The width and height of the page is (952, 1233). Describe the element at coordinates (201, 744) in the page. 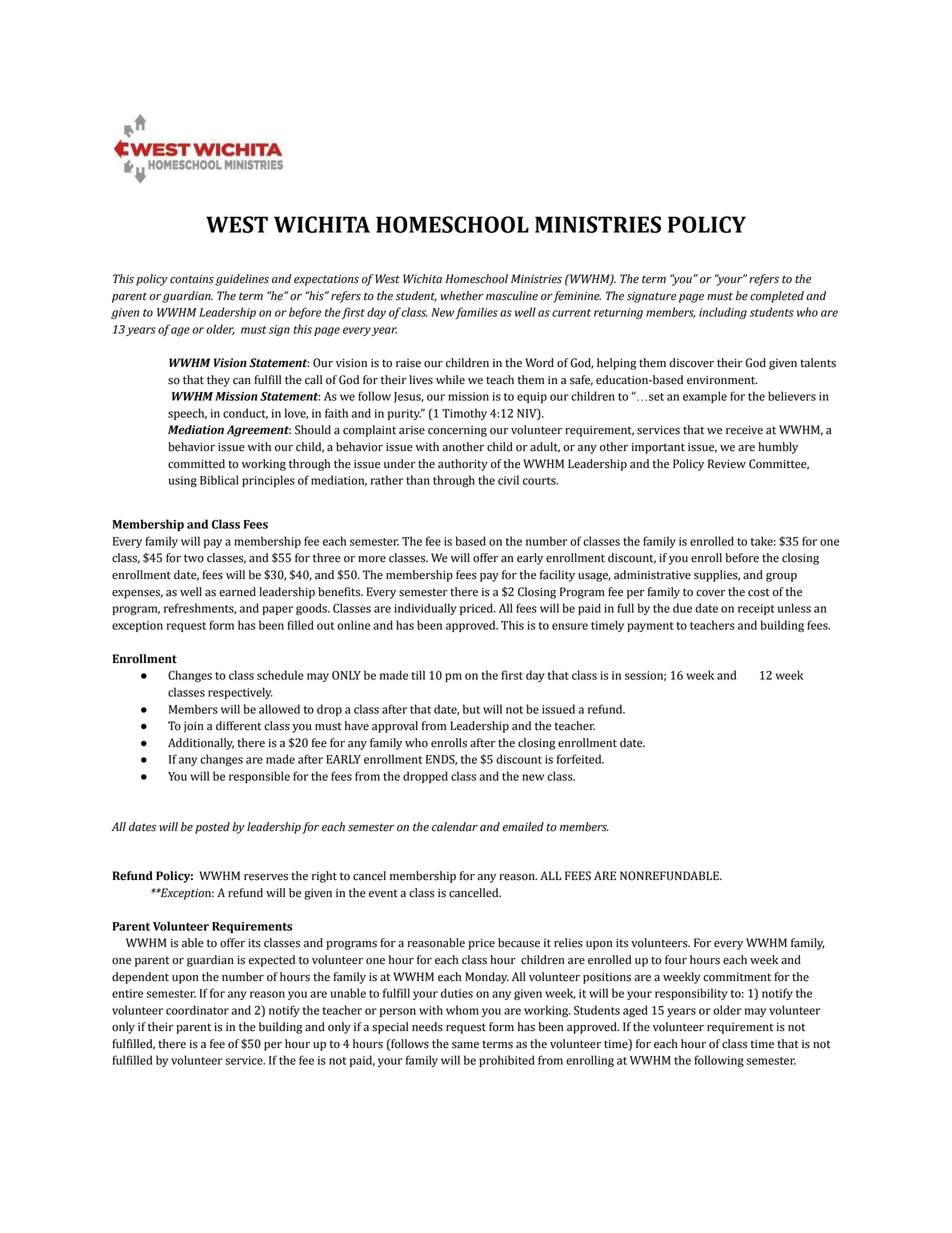

I see `Additionally` at that location.
